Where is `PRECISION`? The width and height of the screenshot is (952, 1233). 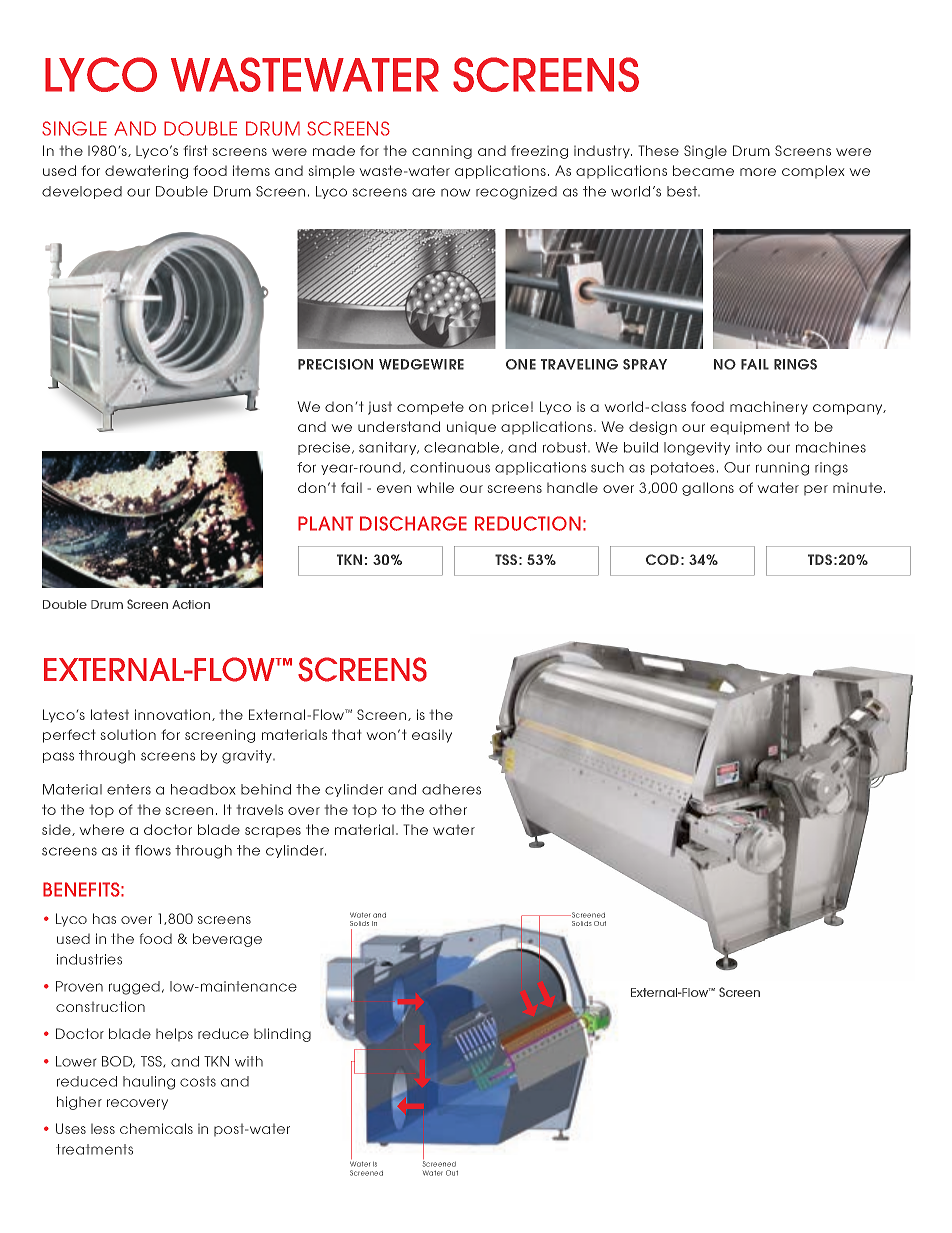
PRECISION is located at coordinates (335, 364).
